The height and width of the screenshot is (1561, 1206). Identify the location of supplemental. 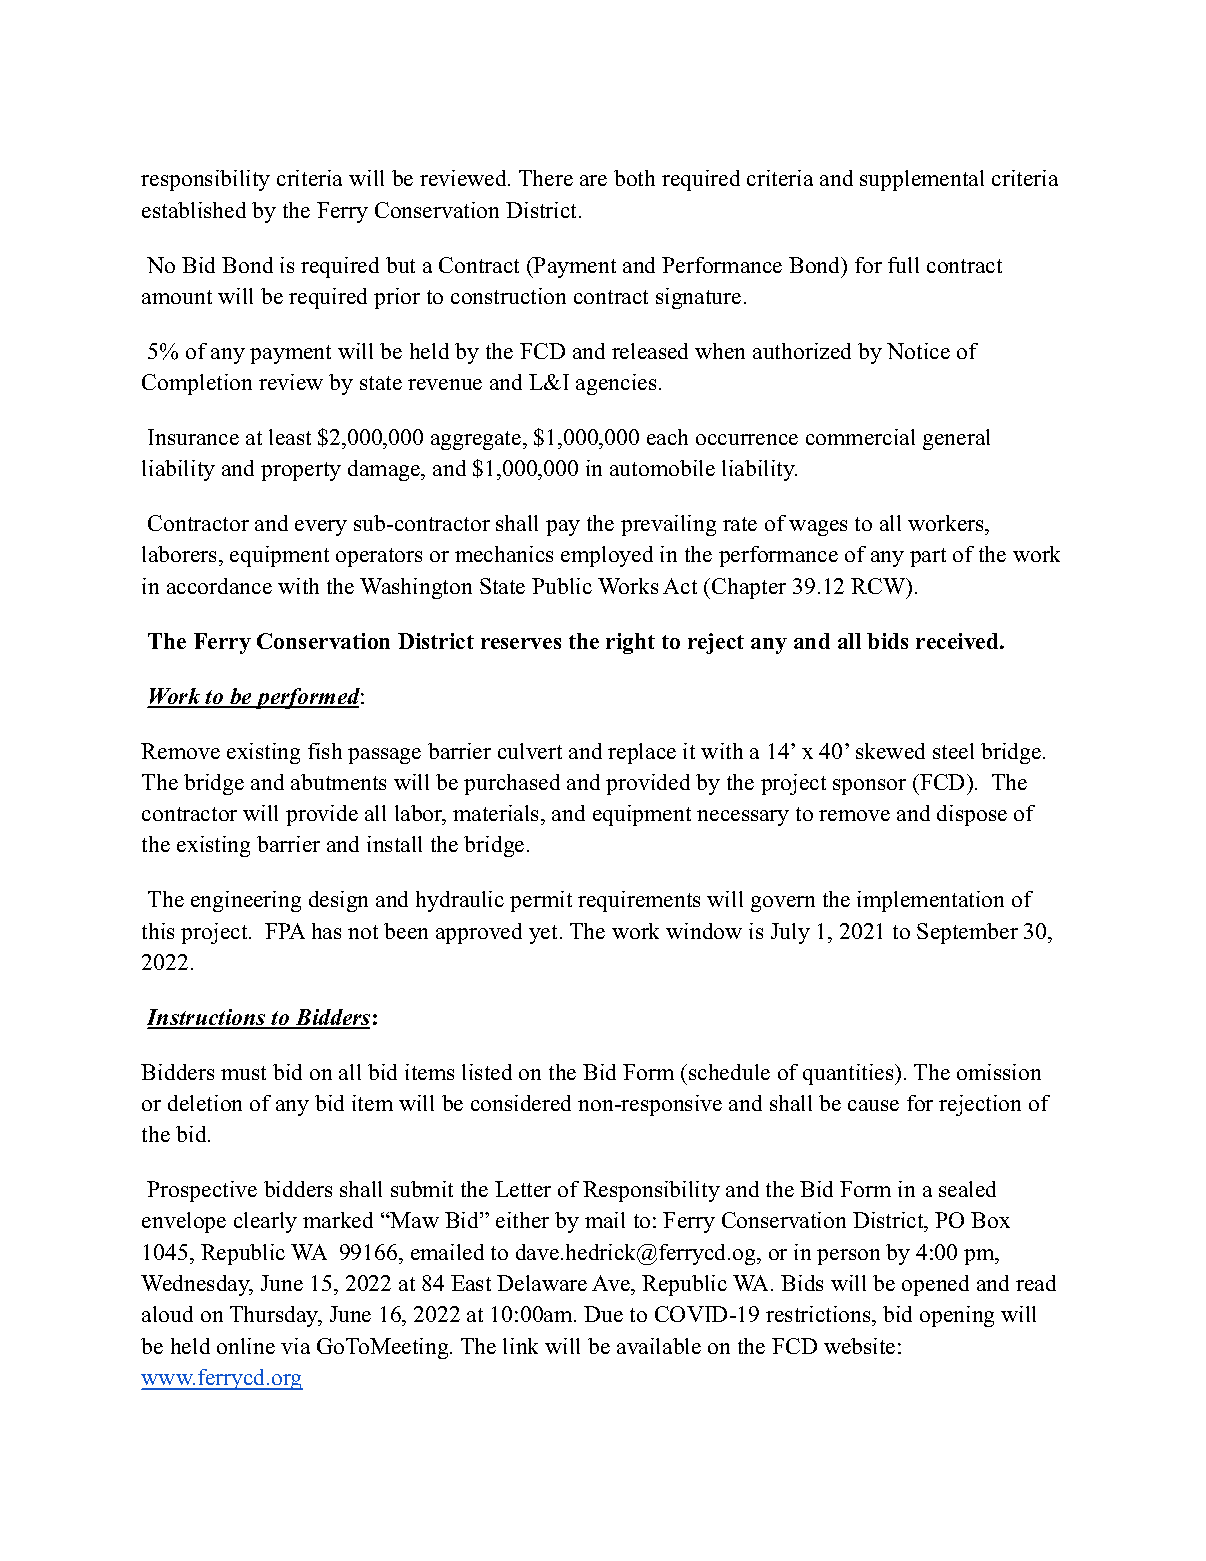
(922, 180).
